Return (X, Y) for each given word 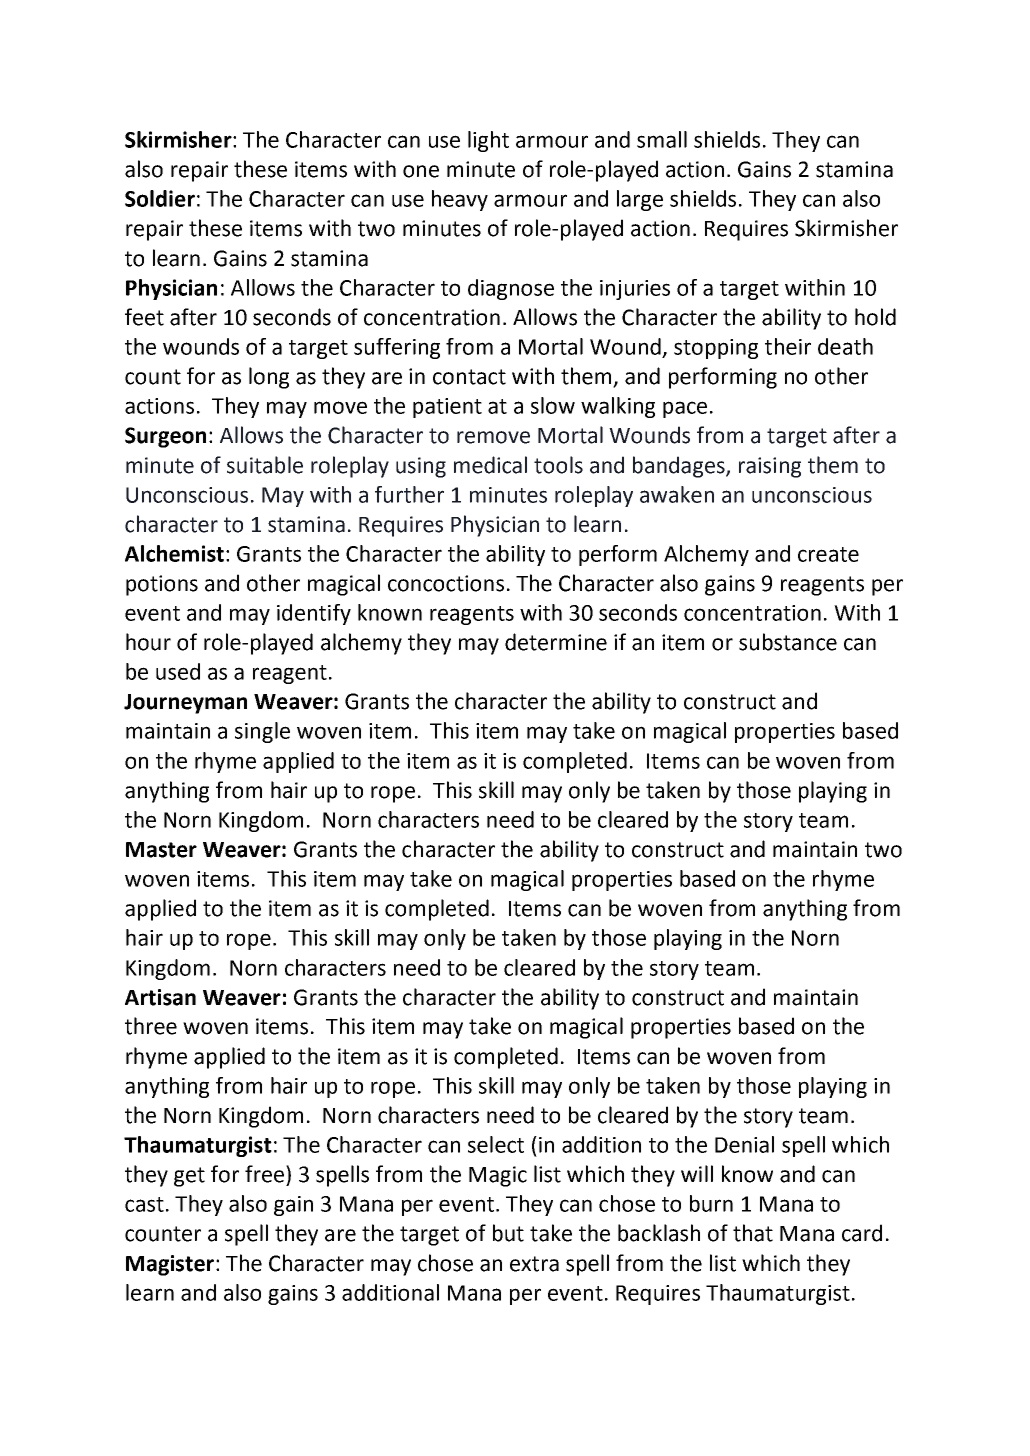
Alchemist (174, 553)
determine (556, 642)
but (508, 1233)
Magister (170, 1265)
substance (788, 642)
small (662, 139)
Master (161, 850)
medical (490, 465)
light (488, 141)
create (828, 554)
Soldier (160, 198)
